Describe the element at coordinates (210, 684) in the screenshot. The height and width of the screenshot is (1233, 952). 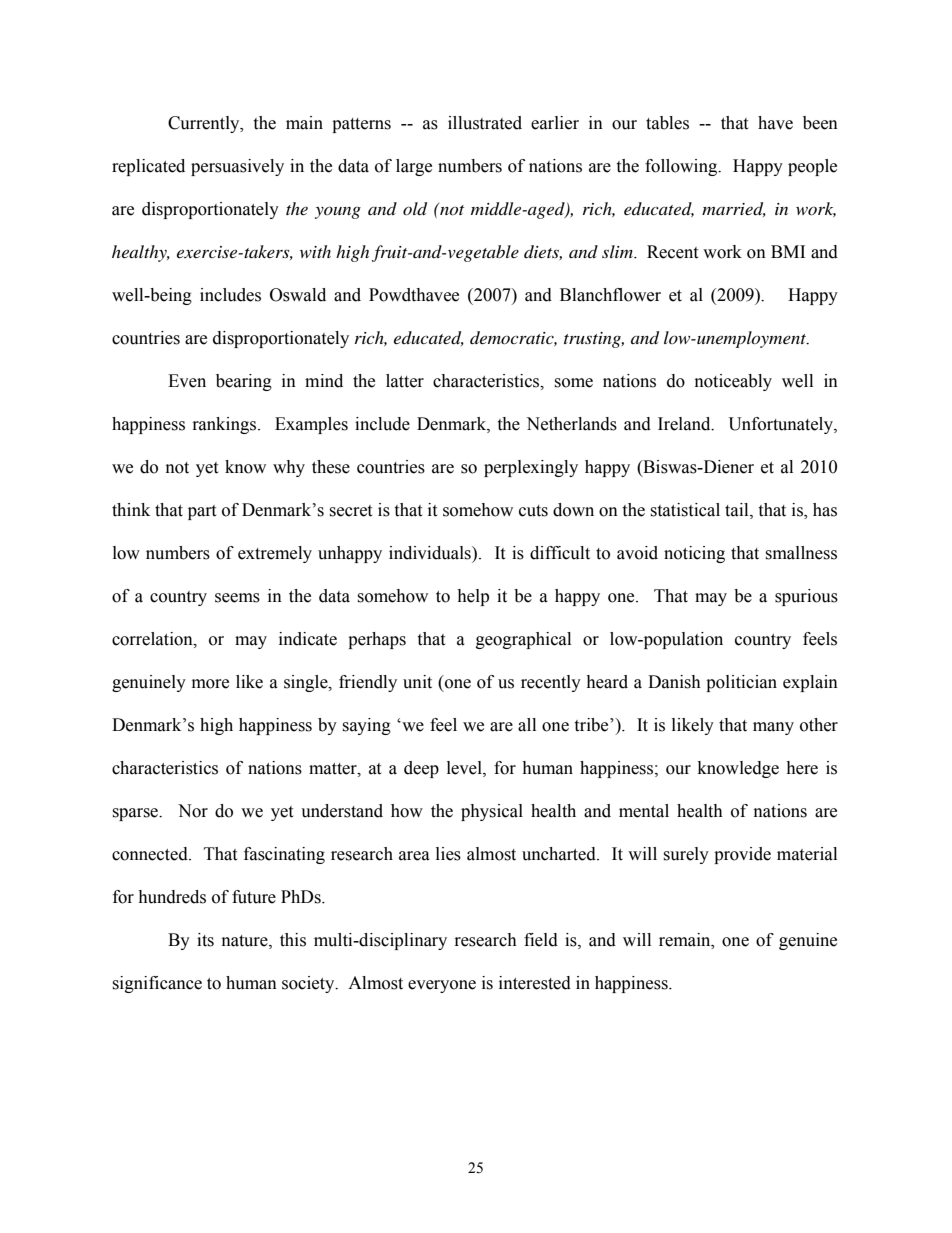
I see `more` at that location.
